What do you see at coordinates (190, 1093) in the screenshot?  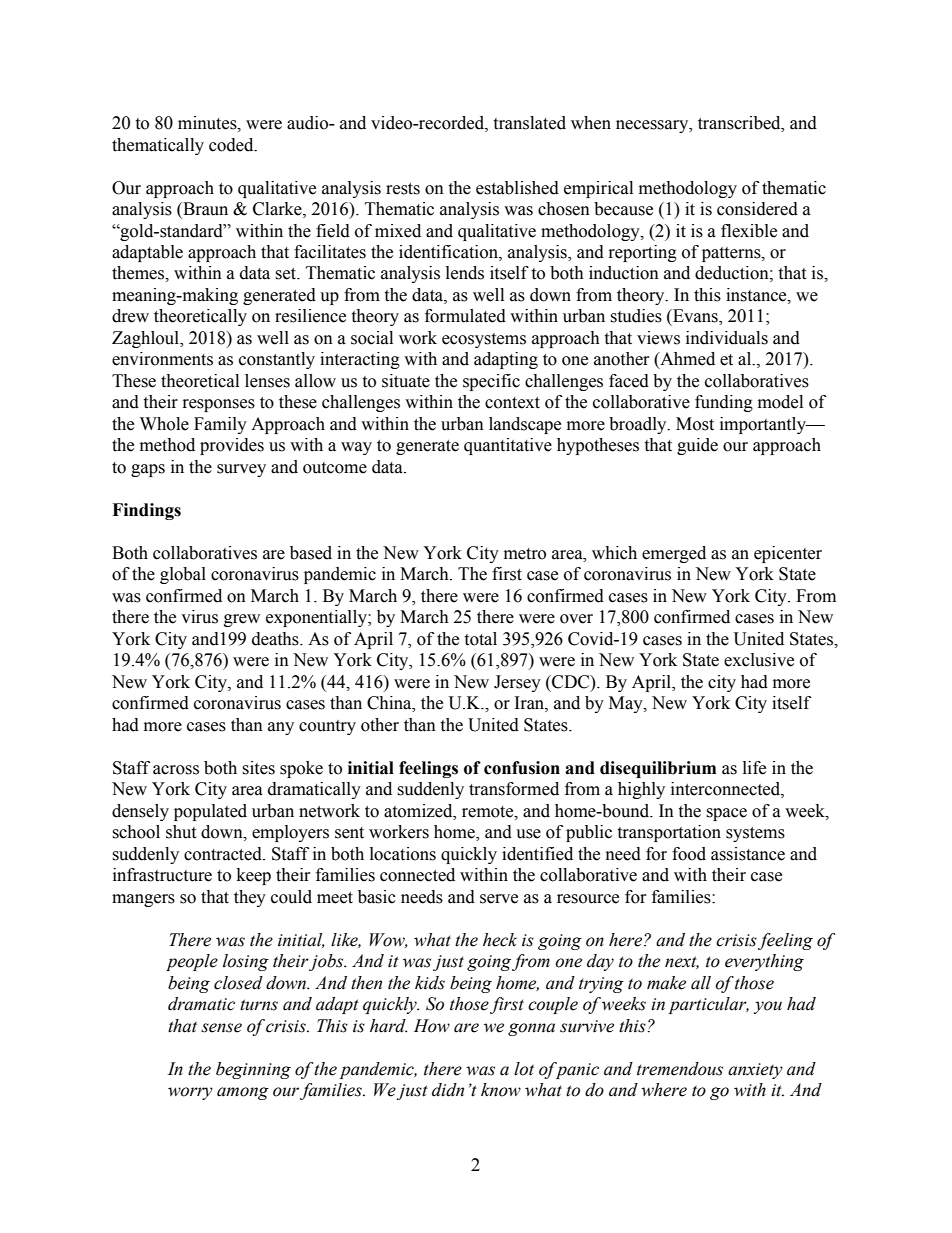 I see `worry` at bounding box center [190, 1093].
